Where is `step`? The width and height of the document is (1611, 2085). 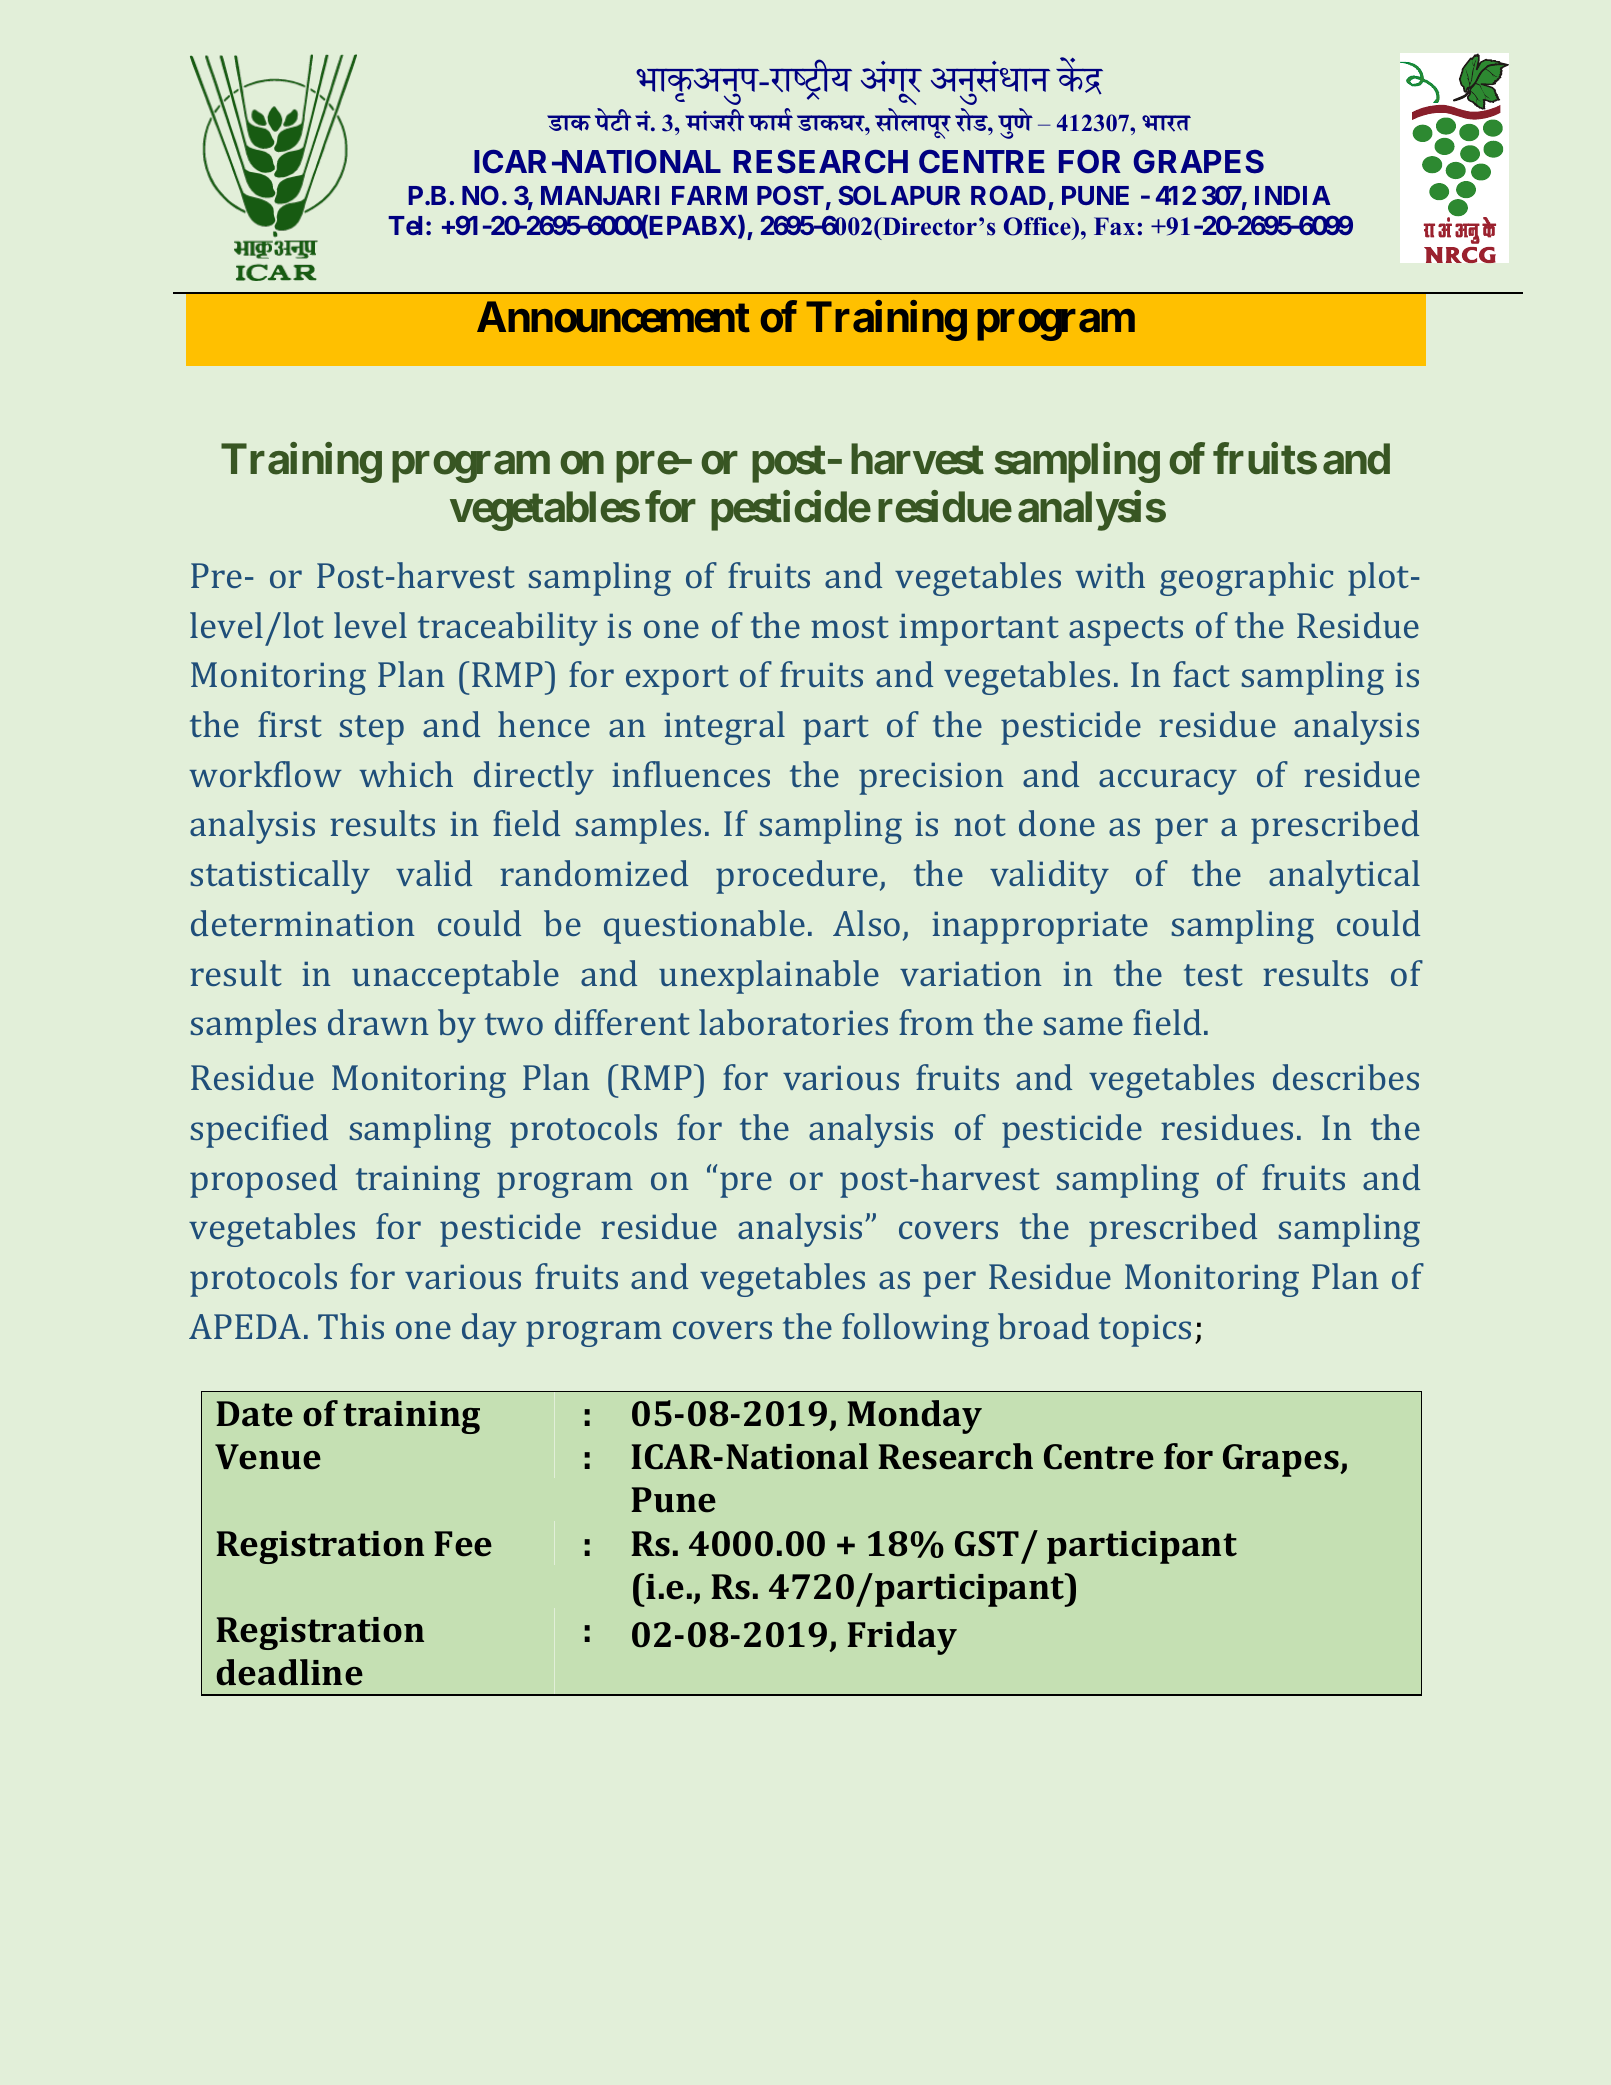
step is located at coordinates (372, 730).
